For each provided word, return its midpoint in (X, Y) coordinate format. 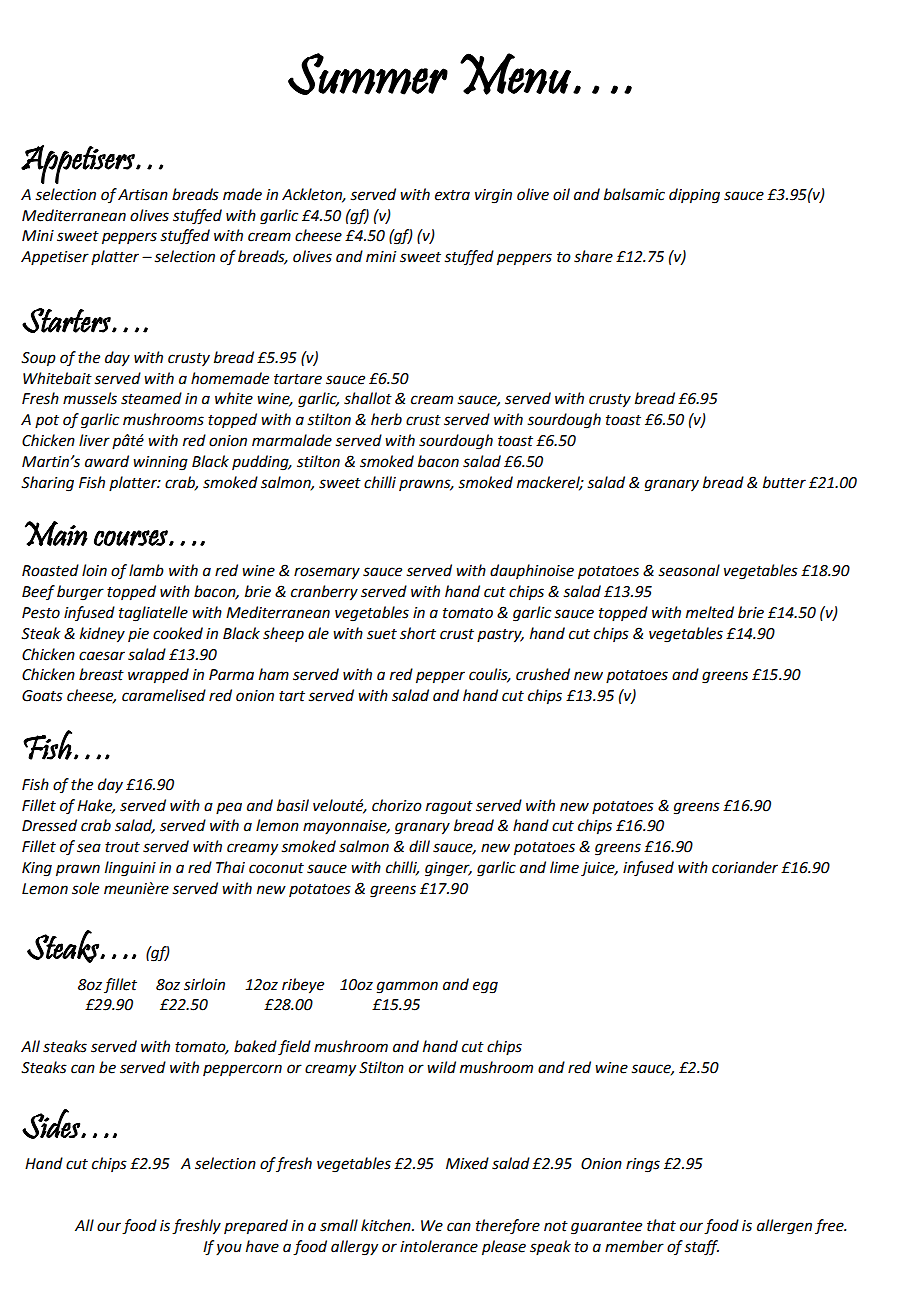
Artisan (143, 195)
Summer (368, 74)
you (229, 1249)
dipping (694, 196)
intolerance (439, 1246)
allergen (784, 1227)
